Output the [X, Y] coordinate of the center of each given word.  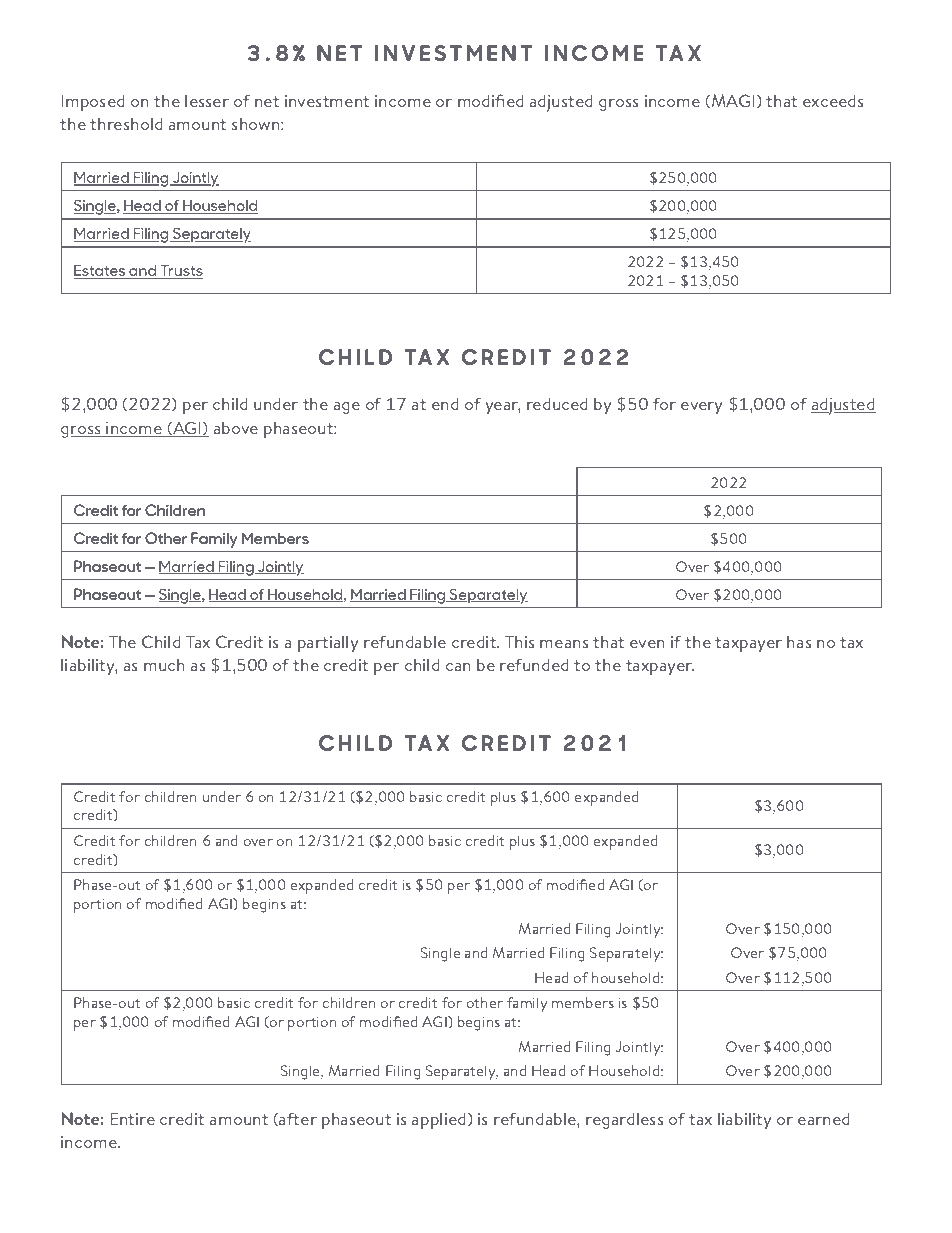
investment [327, 101]
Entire [132, 1118]
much [164, 665]
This [520, 641]
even [647, 644]
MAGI [732, 101]
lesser [207, 101]
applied [440, 1121]
